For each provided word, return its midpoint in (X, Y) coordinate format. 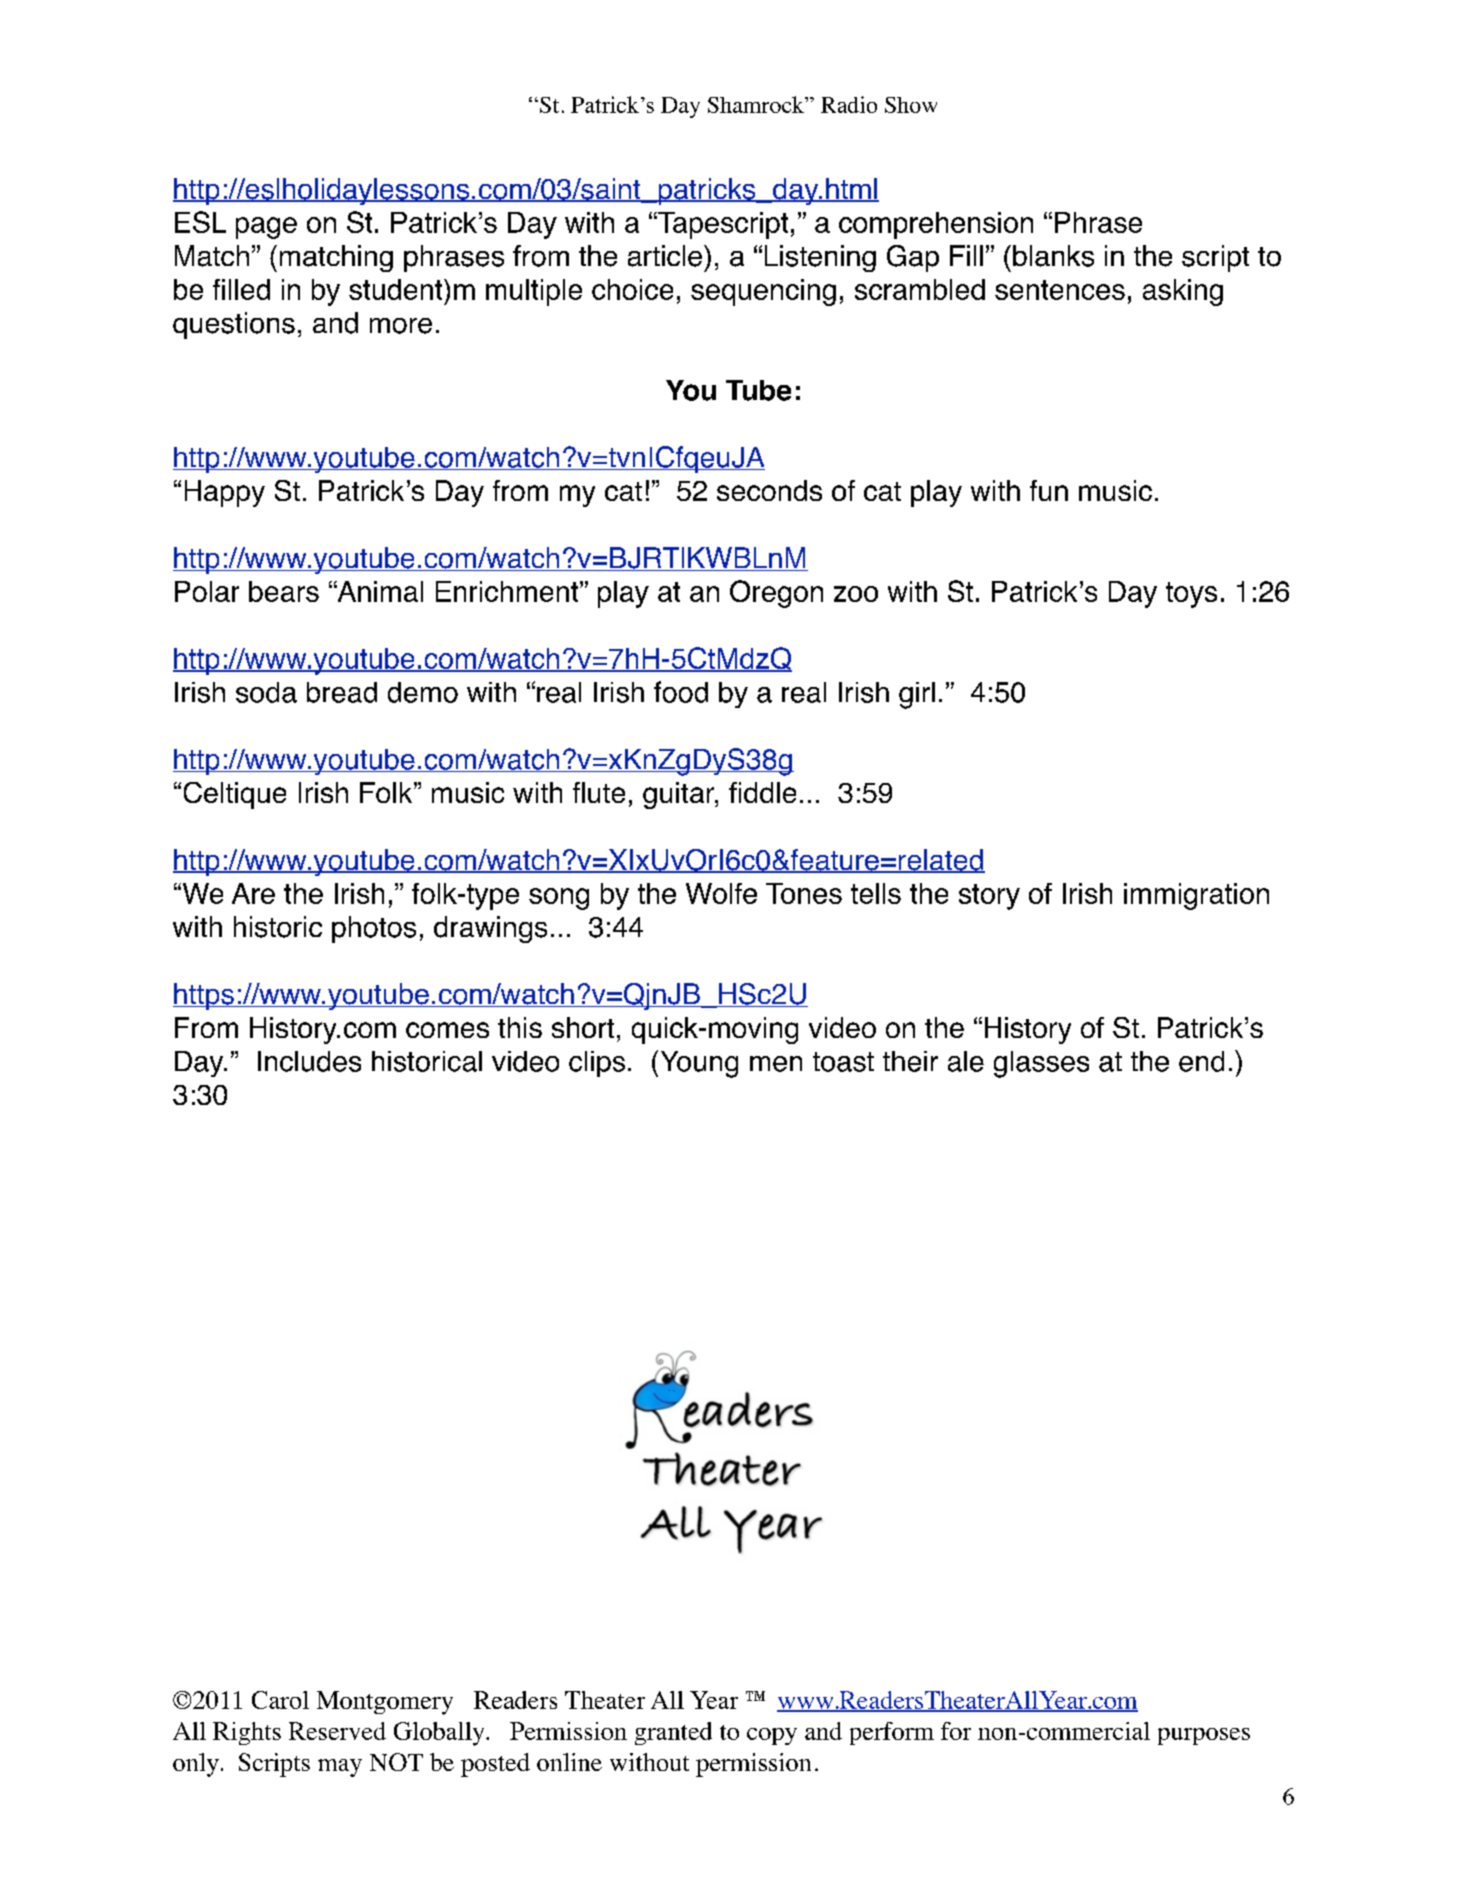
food (681, 692)
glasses (1041, 1064)
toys (1191, 595)
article (666, 256)
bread (342, 692)
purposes (1204, 1736)
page (266, 228)
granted (673, 1733)
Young (699, 1064)
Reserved (337, 1731)
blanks (1053, 256)
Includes (309, 1061)
